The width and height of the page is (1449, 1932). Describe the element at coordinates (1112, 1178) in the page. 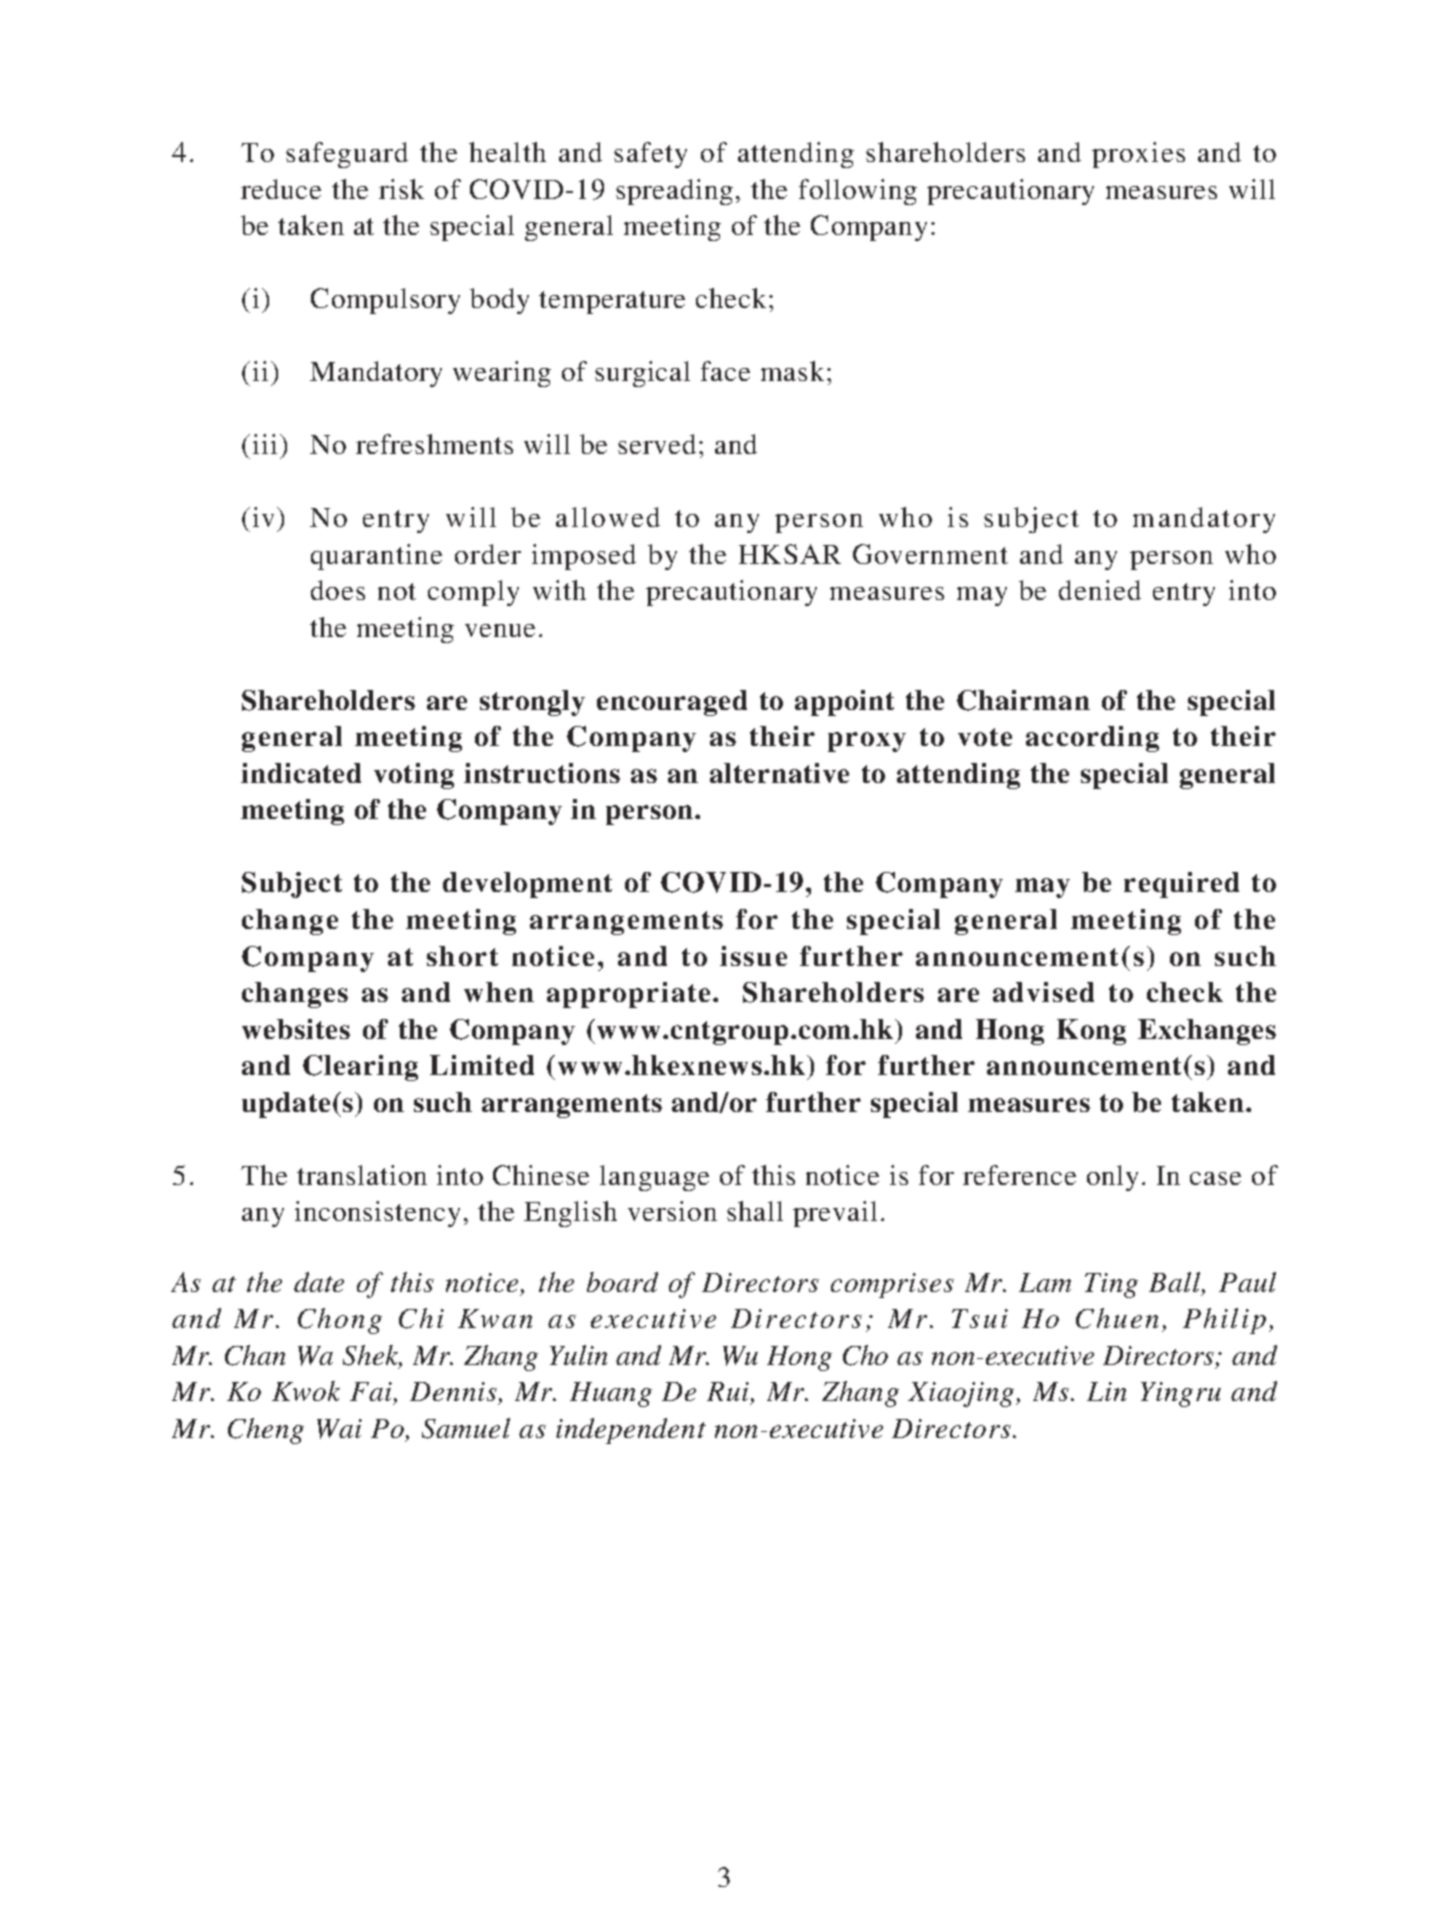

I see `only` at that location.
